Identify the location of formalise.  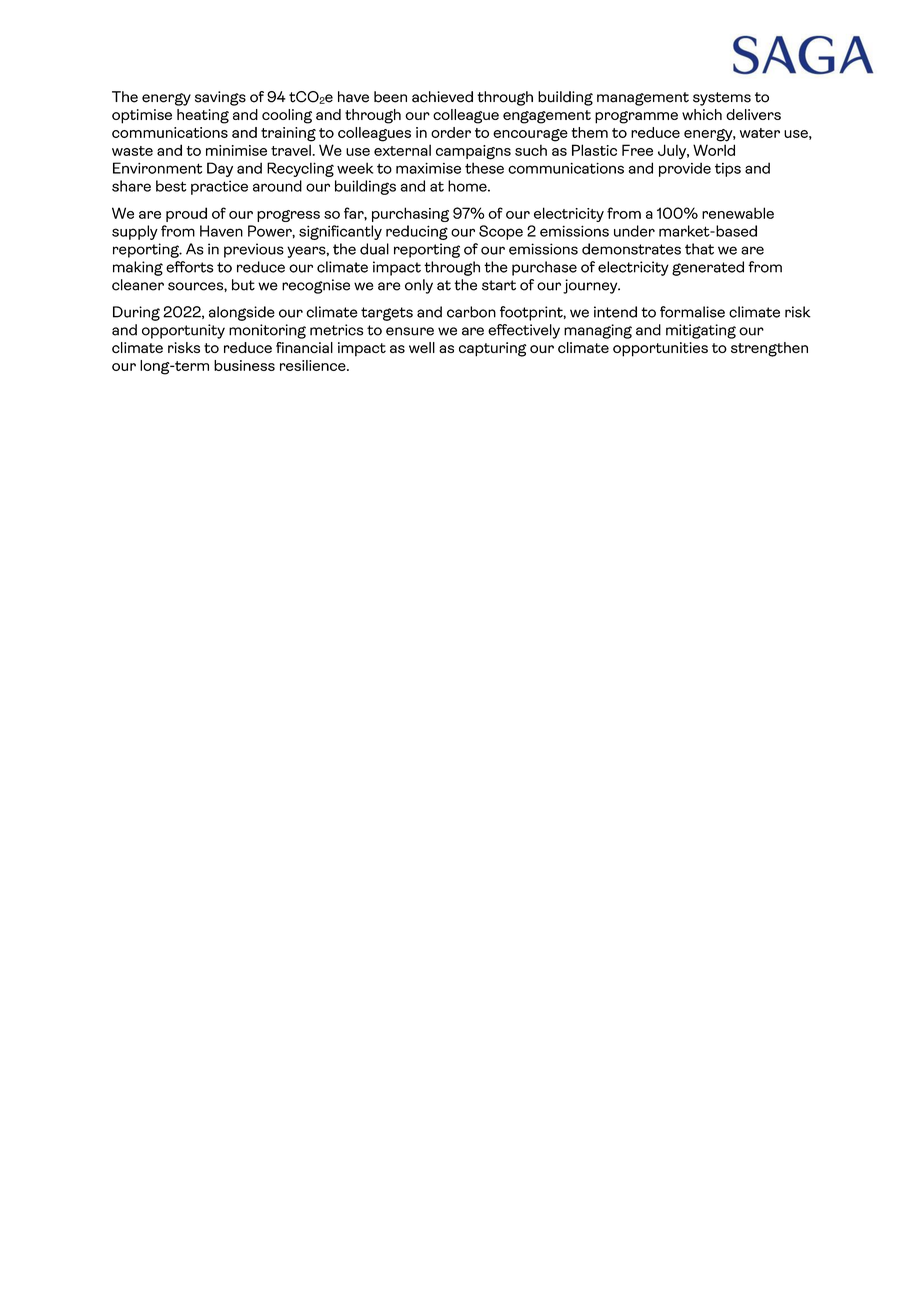
(692, 312).
